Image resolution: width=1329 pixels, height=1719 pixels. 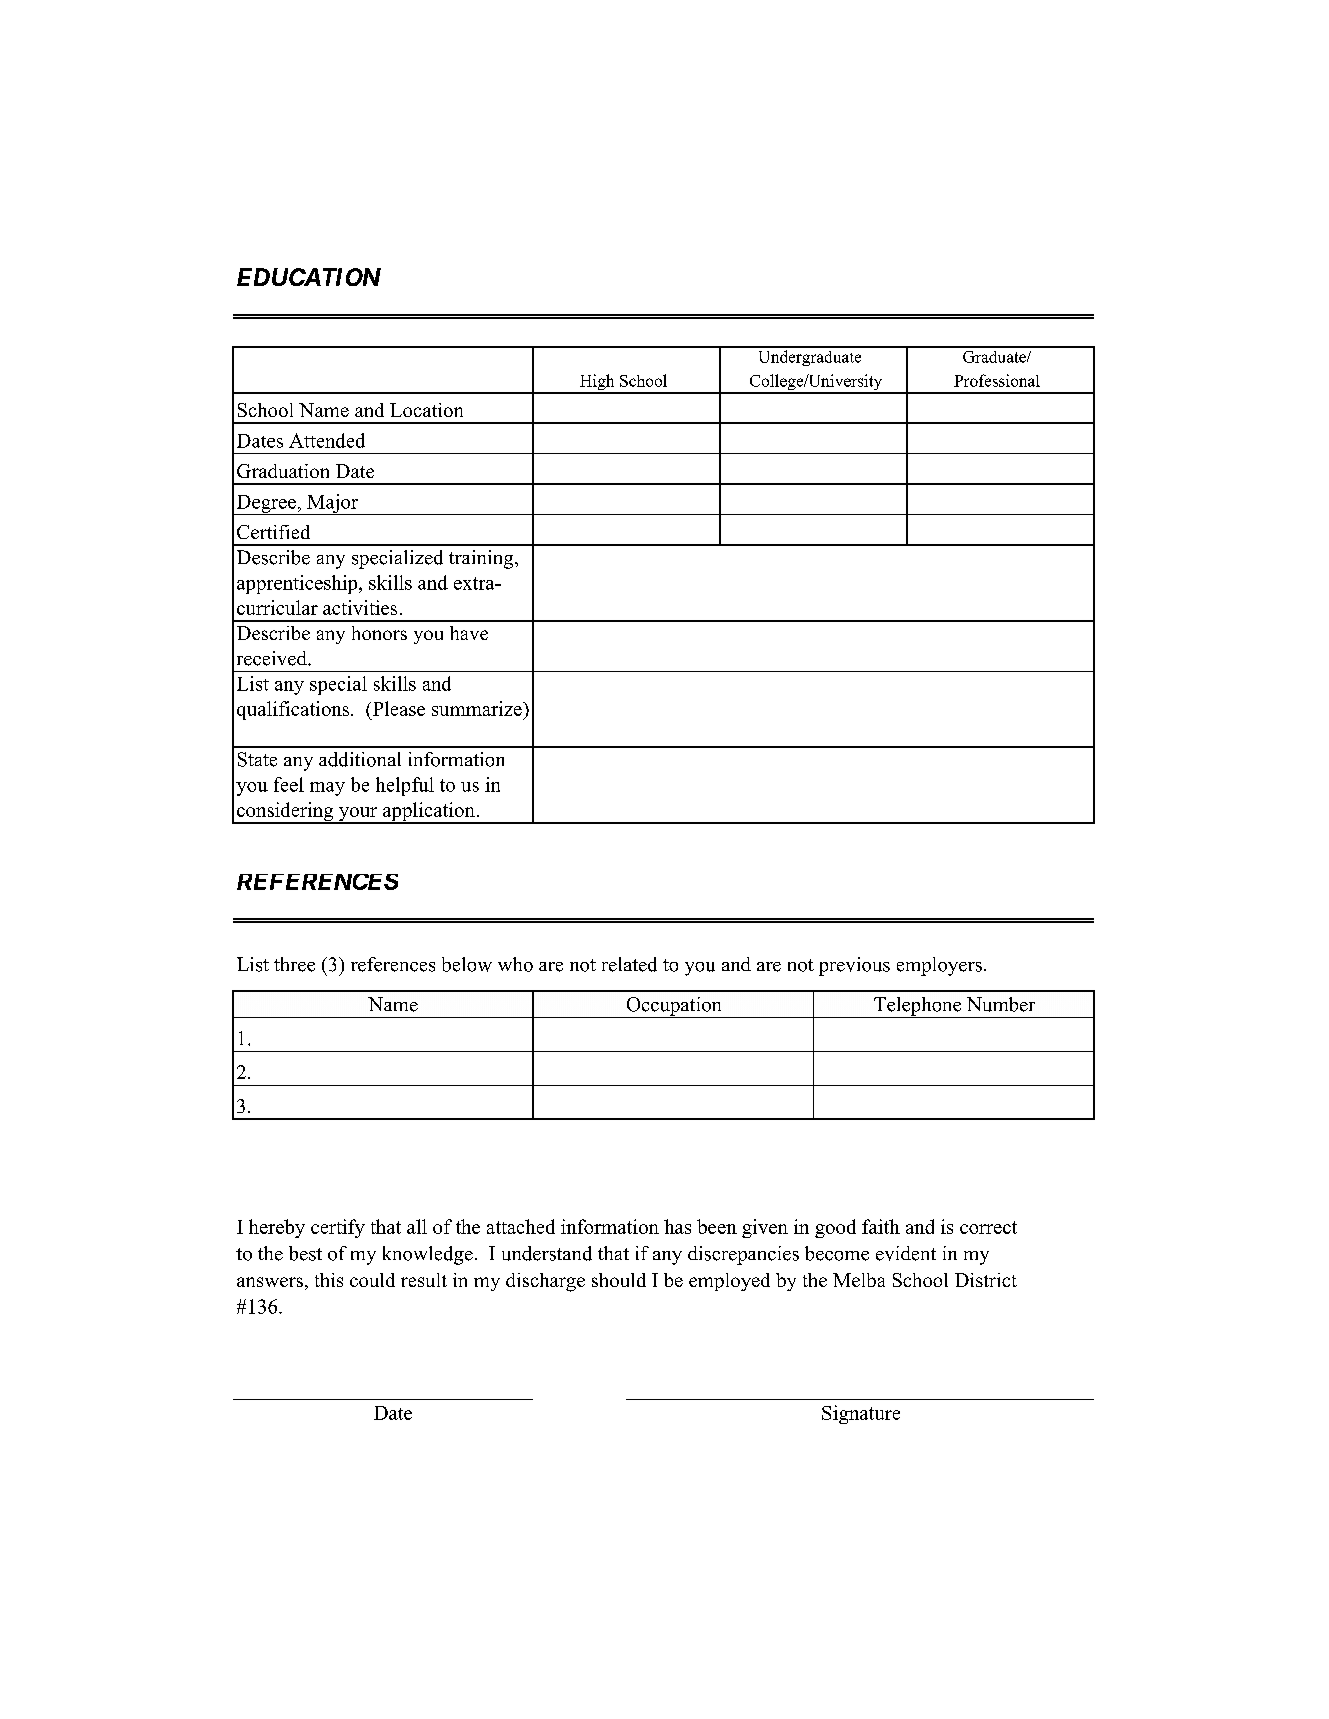 What do you see at coordinates (629, 964) in the screenshot?
I see `related` at bounding box center [629, 964].
